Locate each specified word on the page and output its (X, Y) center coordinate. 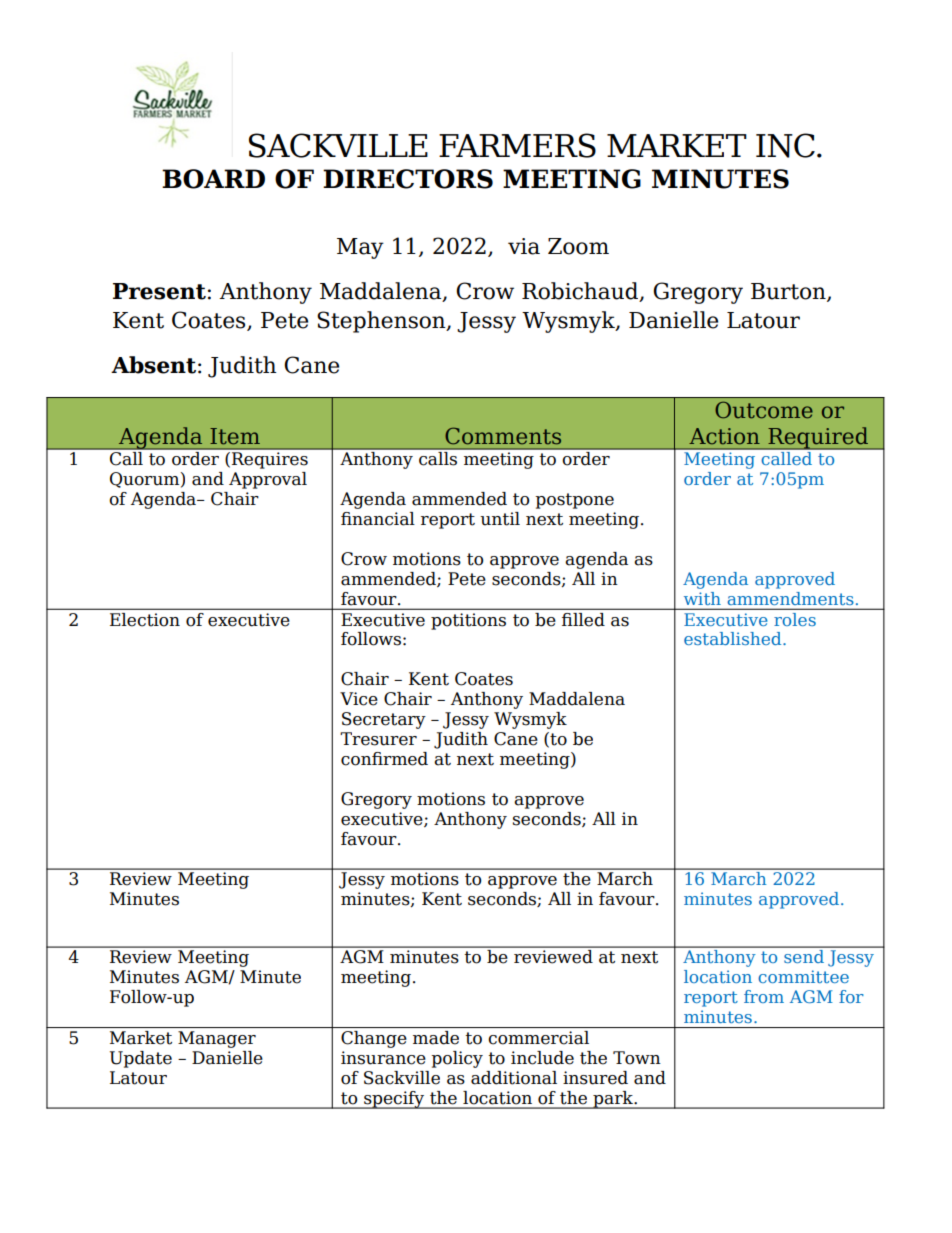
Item (235, 436)
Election (145, 619)
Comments (503, 436)
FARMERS (517, 145)
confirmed (384, 759)
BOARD (213, 179)
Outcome (764, 410)
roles (795, 619)
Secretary (384, 720)
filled (583, 619)
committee (803, 976)
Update (141, 1059)
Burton (789, 292)
